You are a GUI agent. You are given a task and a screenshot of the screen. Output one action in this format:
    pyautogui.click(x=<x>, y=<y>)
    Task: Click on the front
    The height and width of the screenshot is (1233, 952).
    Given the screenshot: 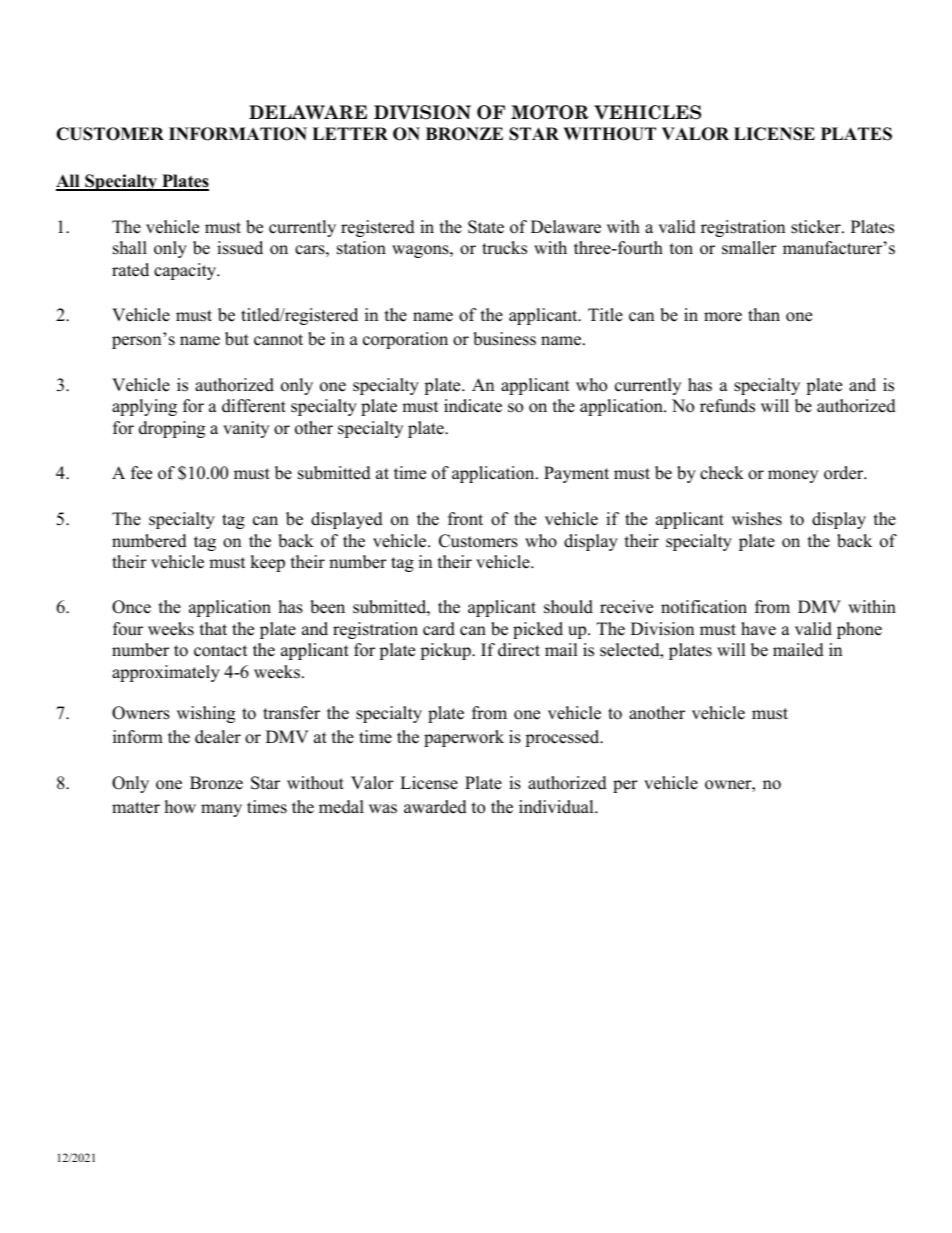 What is the action you would take?
    pyautogui.click(x=465, y=519)
